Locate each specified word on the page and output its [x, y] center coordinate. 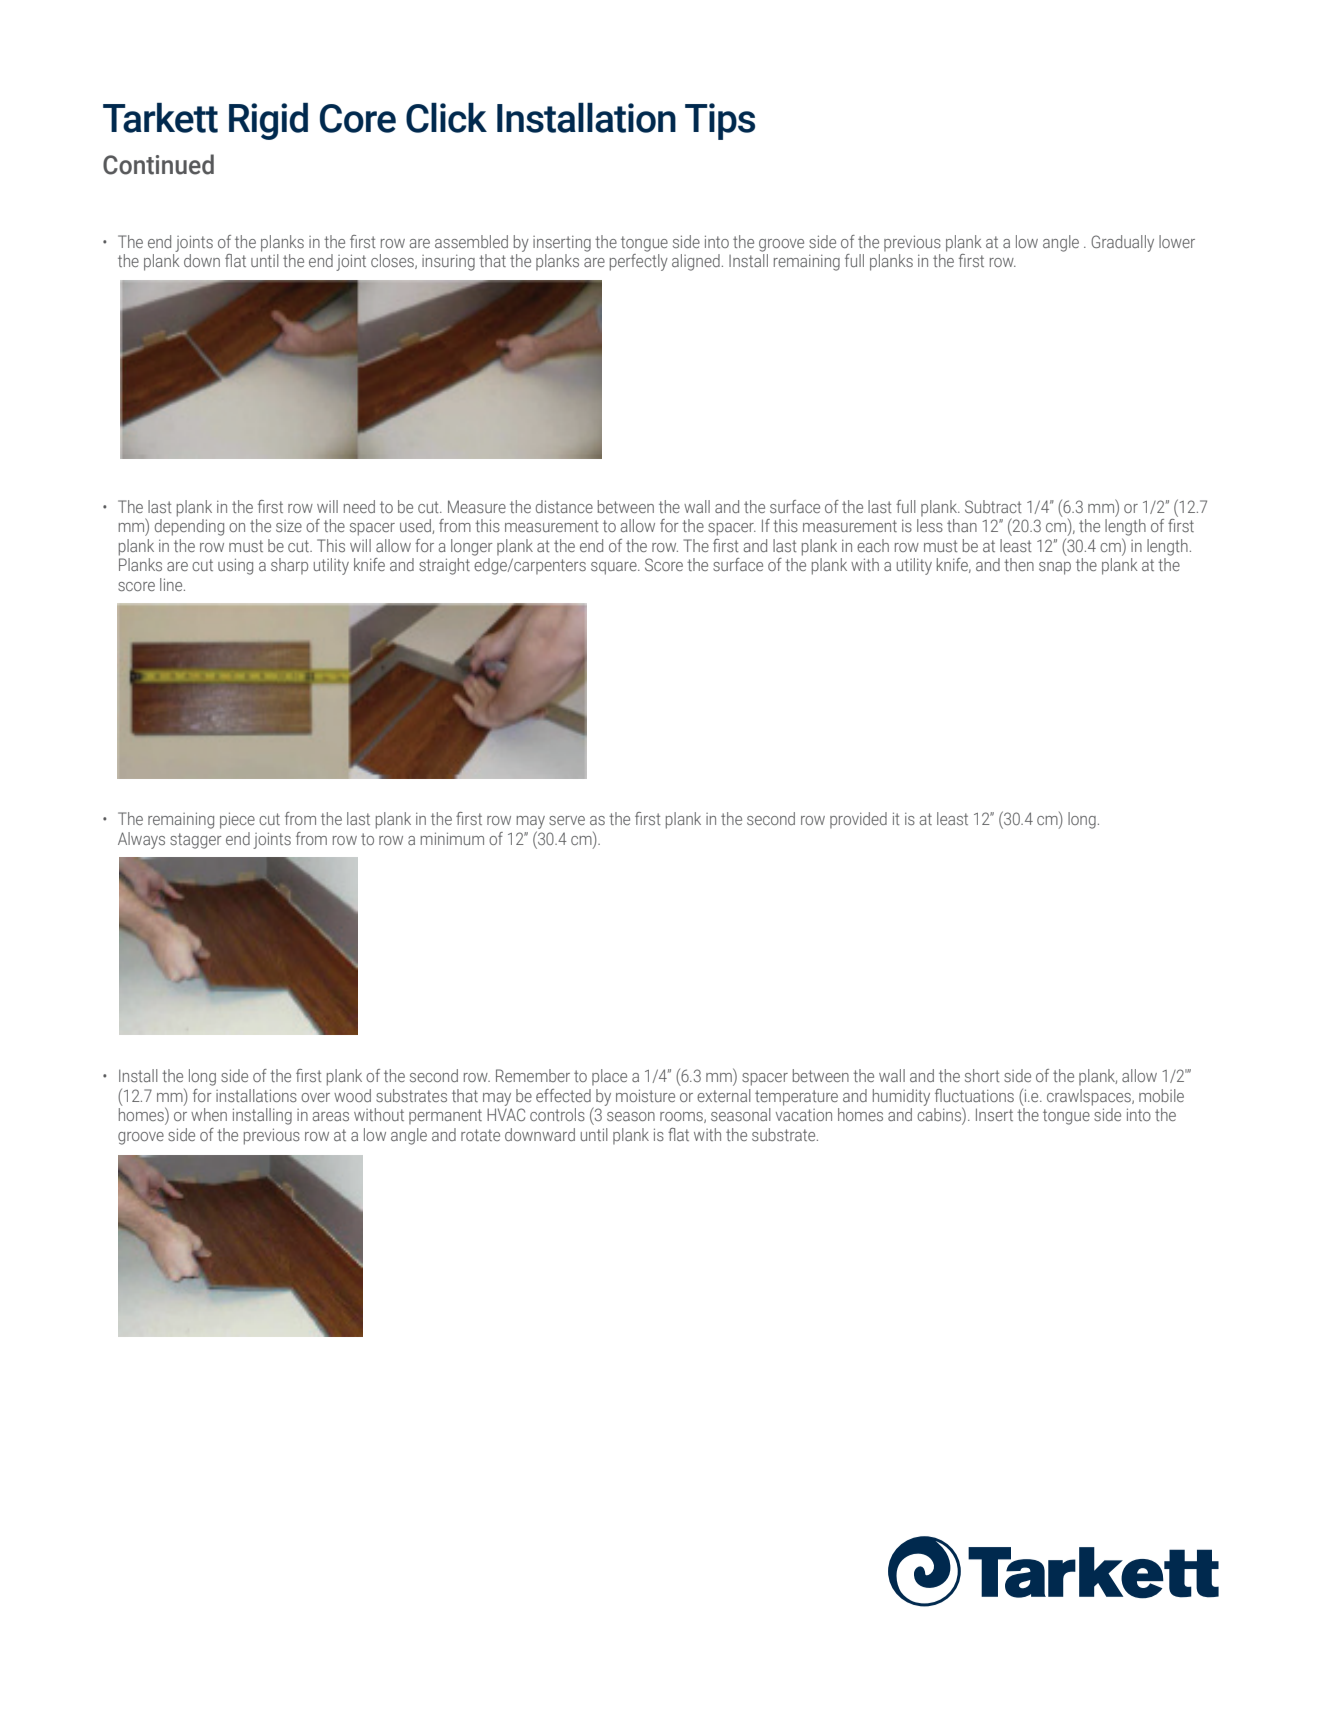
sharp [289, 566]
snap [1055, 568]
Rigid [268, 121]
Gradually [1122, 243]
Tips [720, 121]
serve [567, 820]
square [615, 568]
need [359, 506]
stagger [196, 841]
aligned [696, 262]
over [315, 1097]
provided [858, 820]
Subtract [993, 506]
